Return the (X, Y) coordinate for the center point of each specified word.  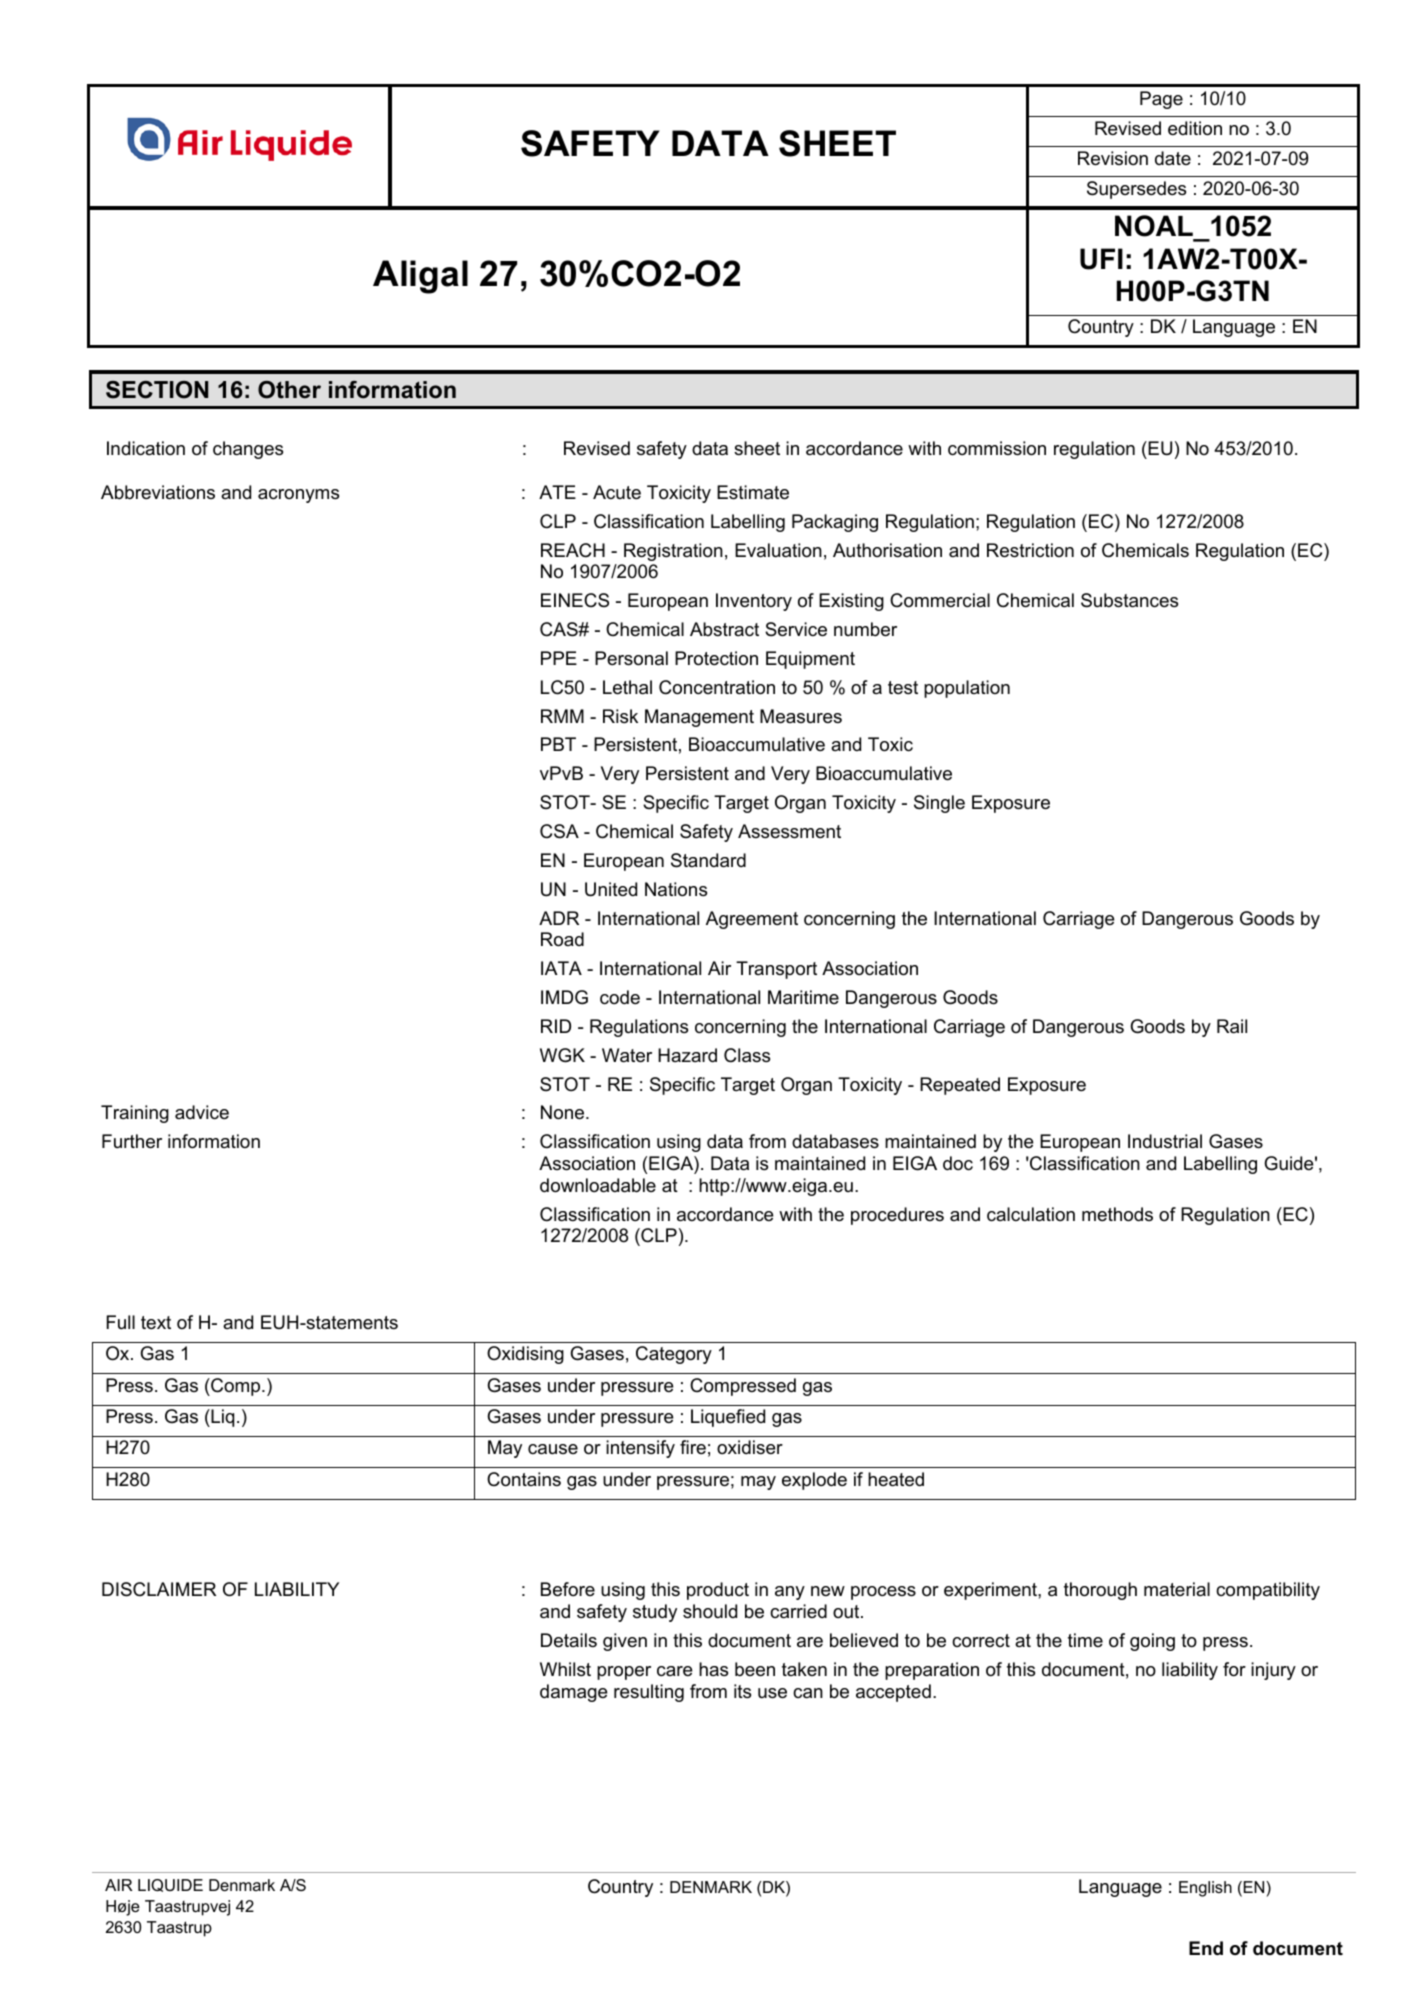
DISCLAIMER (159, 1589)
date (1173, 158)
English (1205, 1889)
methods (1117, 1214)
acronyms (298, 496)
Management (699, 718)
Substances (1129, 600)
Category (674, 1355)
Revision (1113, 158)
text (156, 1322)
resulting (649, 1693)
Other (289, 390)
